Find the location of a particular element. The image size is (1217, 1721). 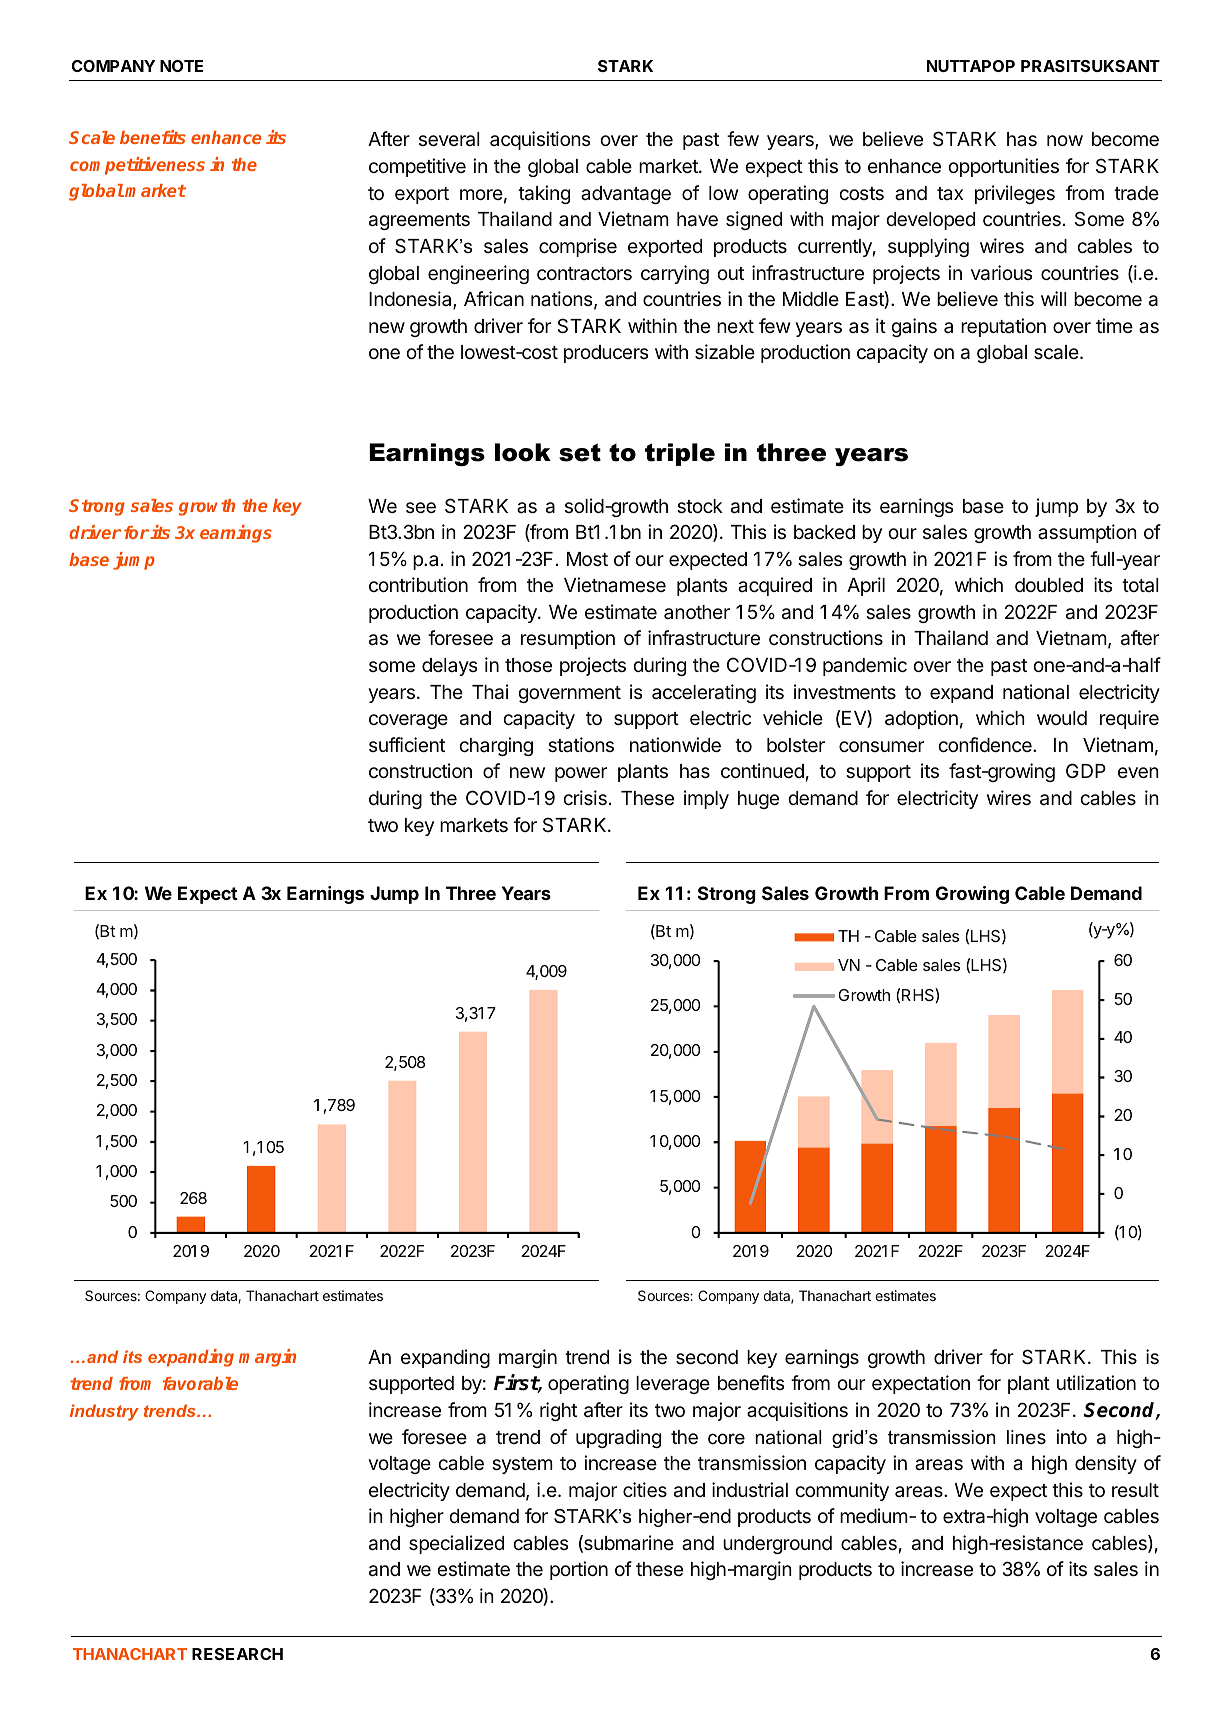

RESEARCH is located at coordinates (237, 1654).
